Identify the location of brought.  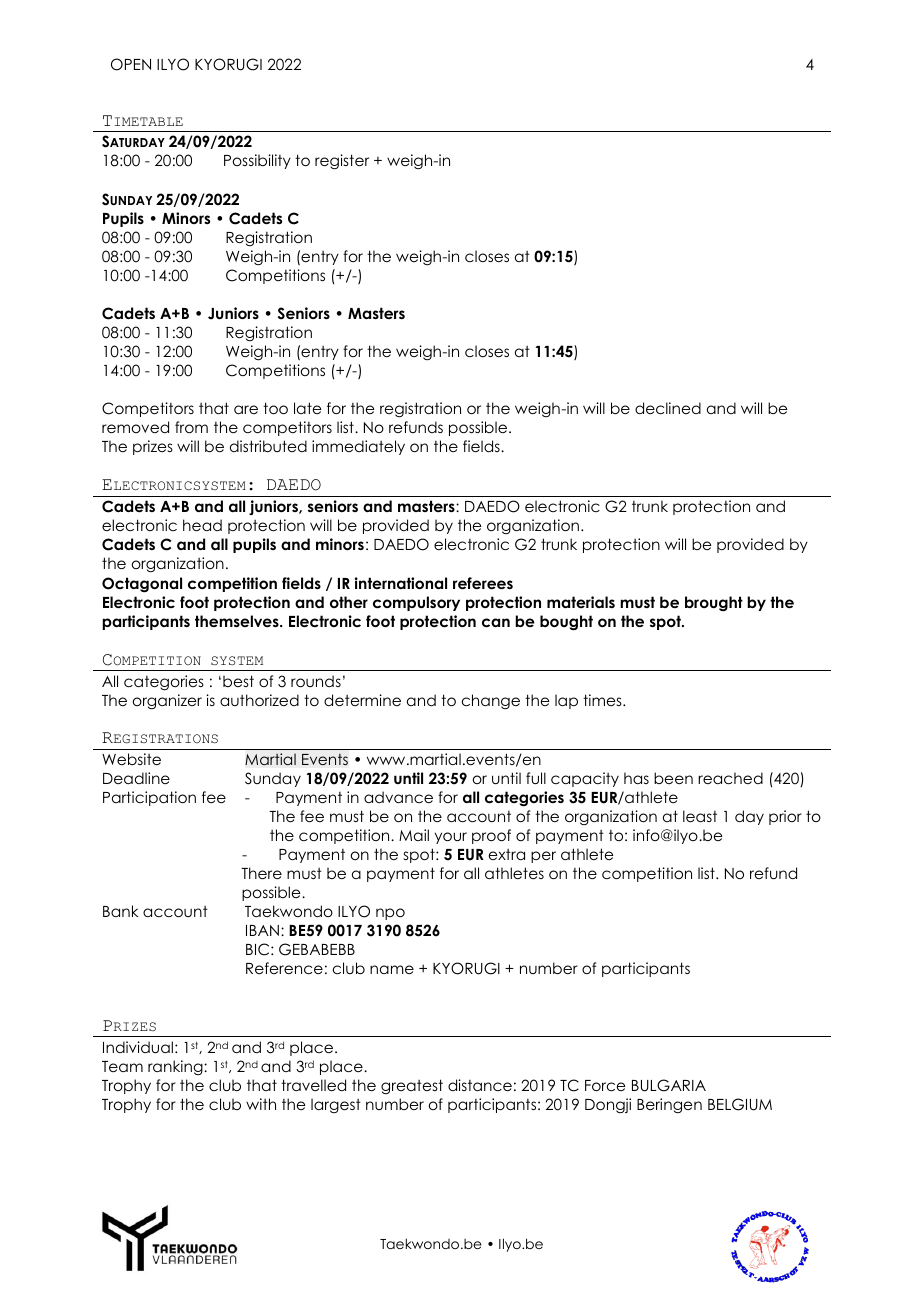
(714, 604).
